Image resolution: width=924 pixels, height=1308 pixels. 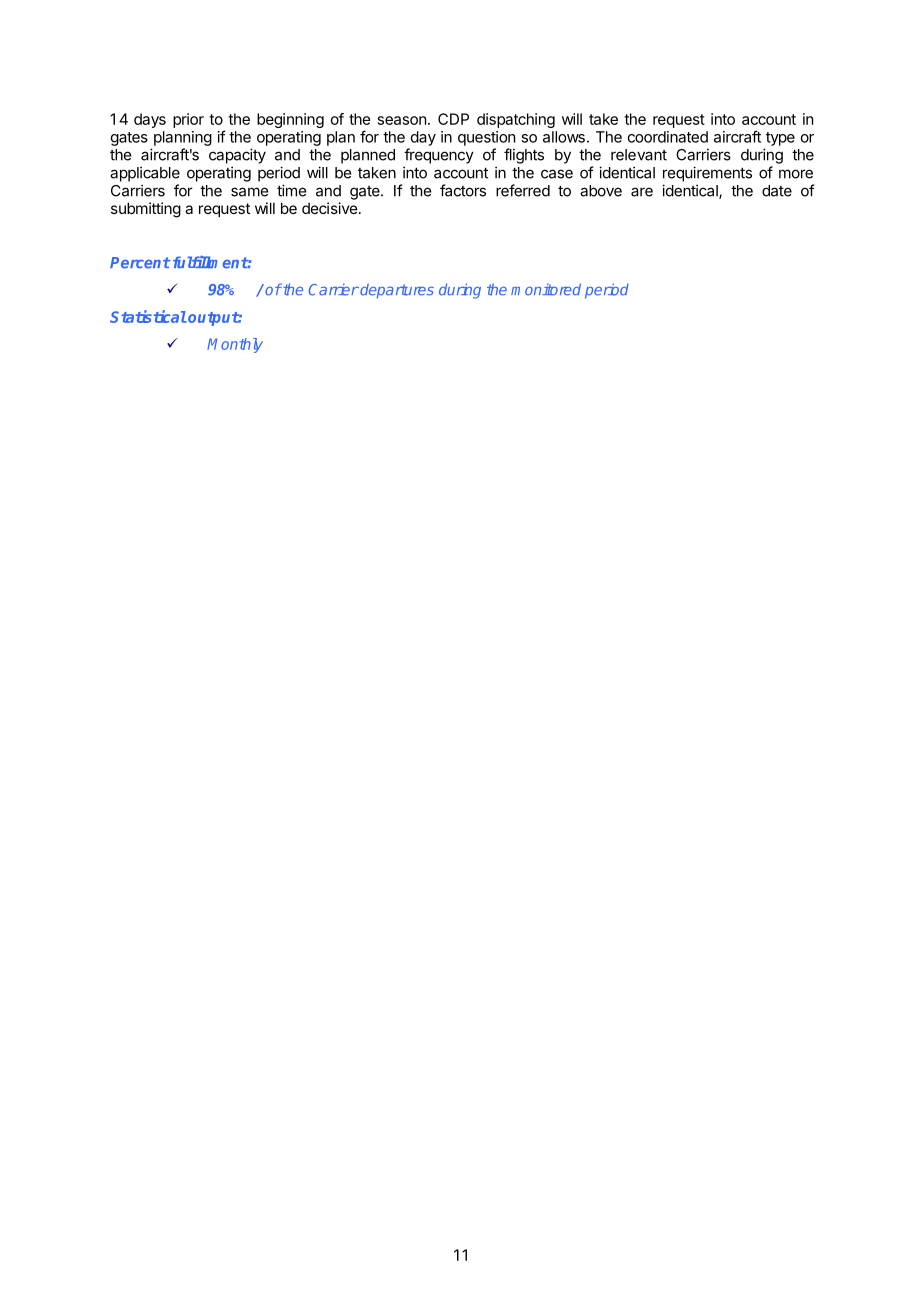 What do you see at coordinates (463, 190) in the screenshot?
I see `factors` at bounding box center [463, 190].
